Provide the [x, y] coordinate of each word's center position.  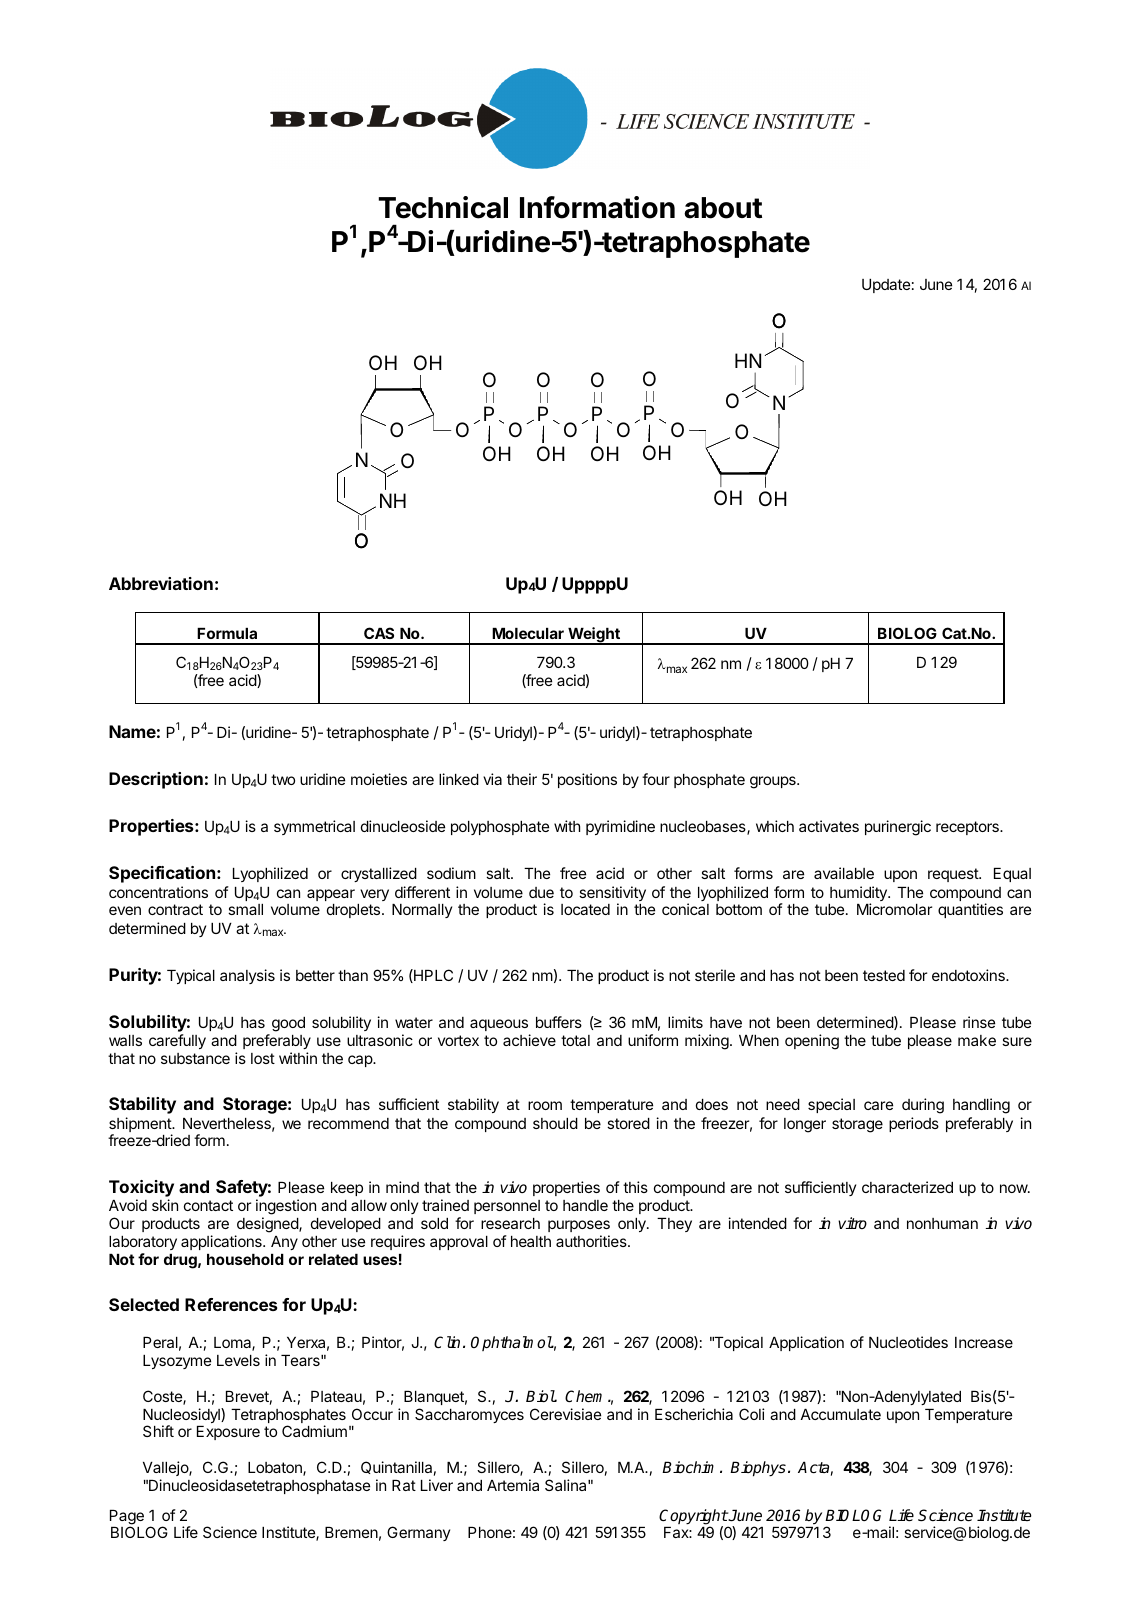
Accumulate [841, 1414]
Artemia [513, 1485]
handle [585, 1205]
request [954, 875]
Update [886, 286]
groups [774, 782]
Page [127, 1518]
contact [208, 1205]
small [245, 909]
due [541, 892]
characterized [907, 1187]
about [723, 208]
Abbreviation [161, 583]
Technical [443, 207]
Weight [594, 636]
